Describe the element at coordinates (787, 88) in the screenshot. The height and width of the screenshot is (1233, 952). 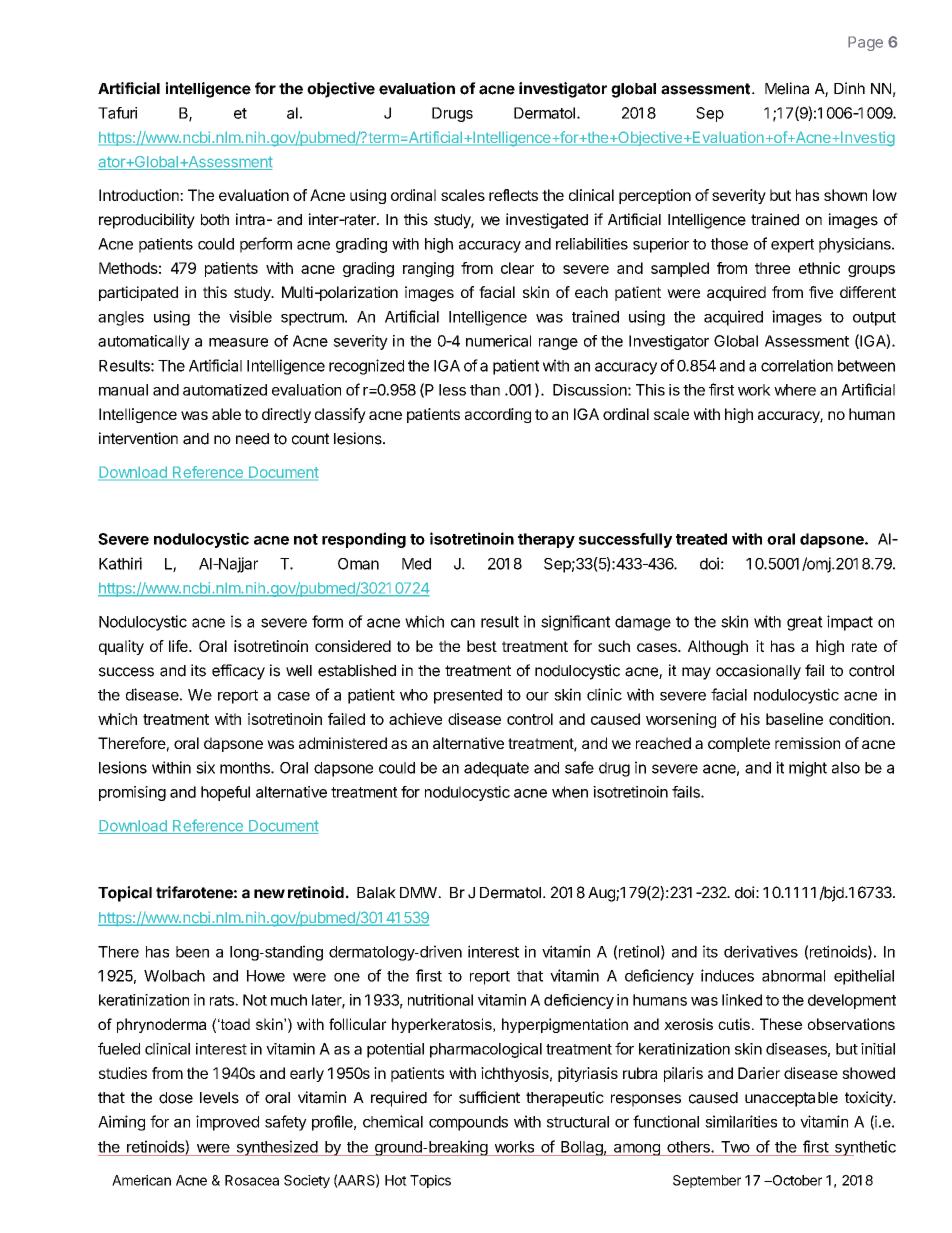
I see `Melina` at that location.
